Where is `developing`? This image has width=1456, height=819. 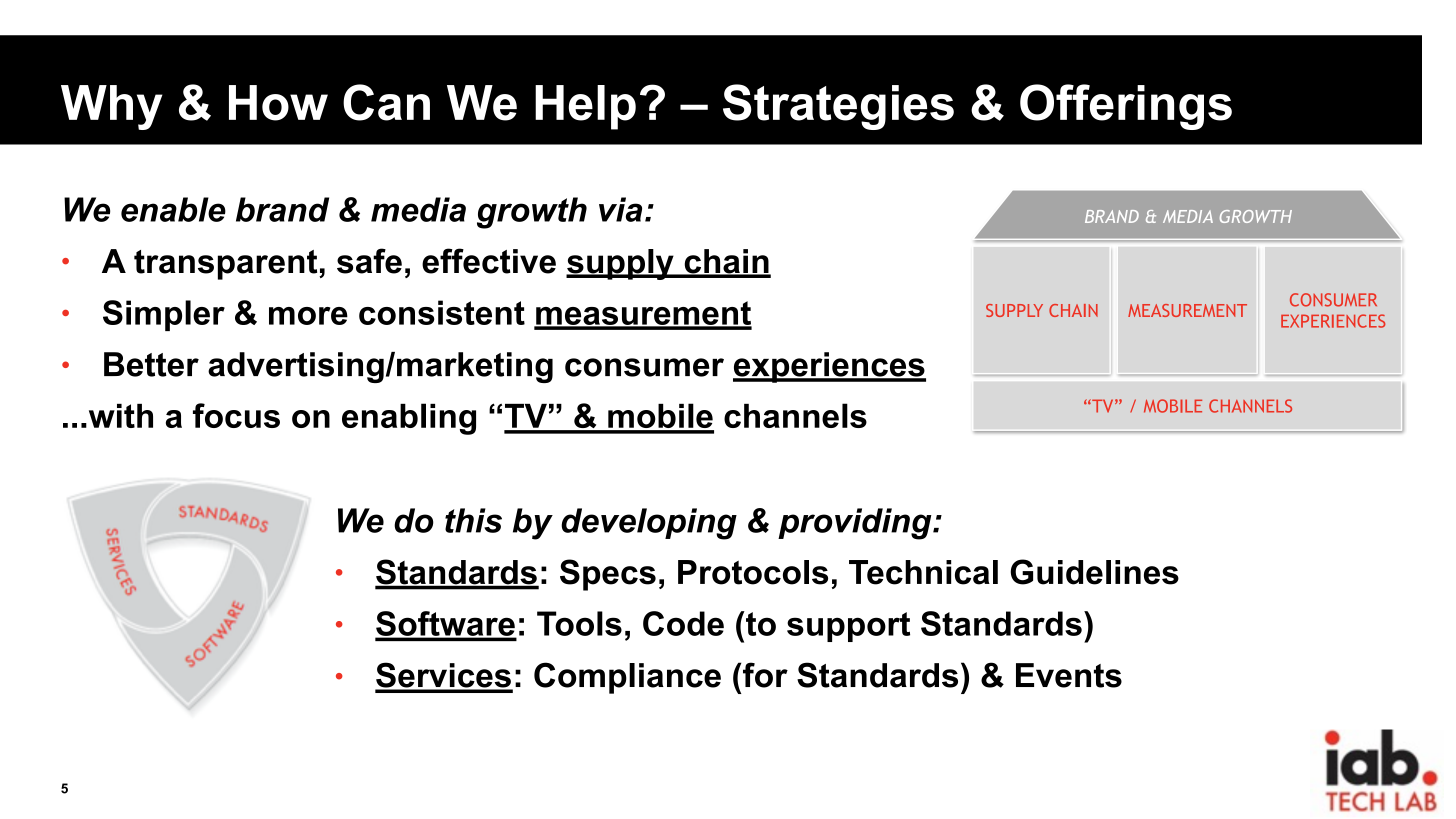
developing is located at coordinates (649, 524).
